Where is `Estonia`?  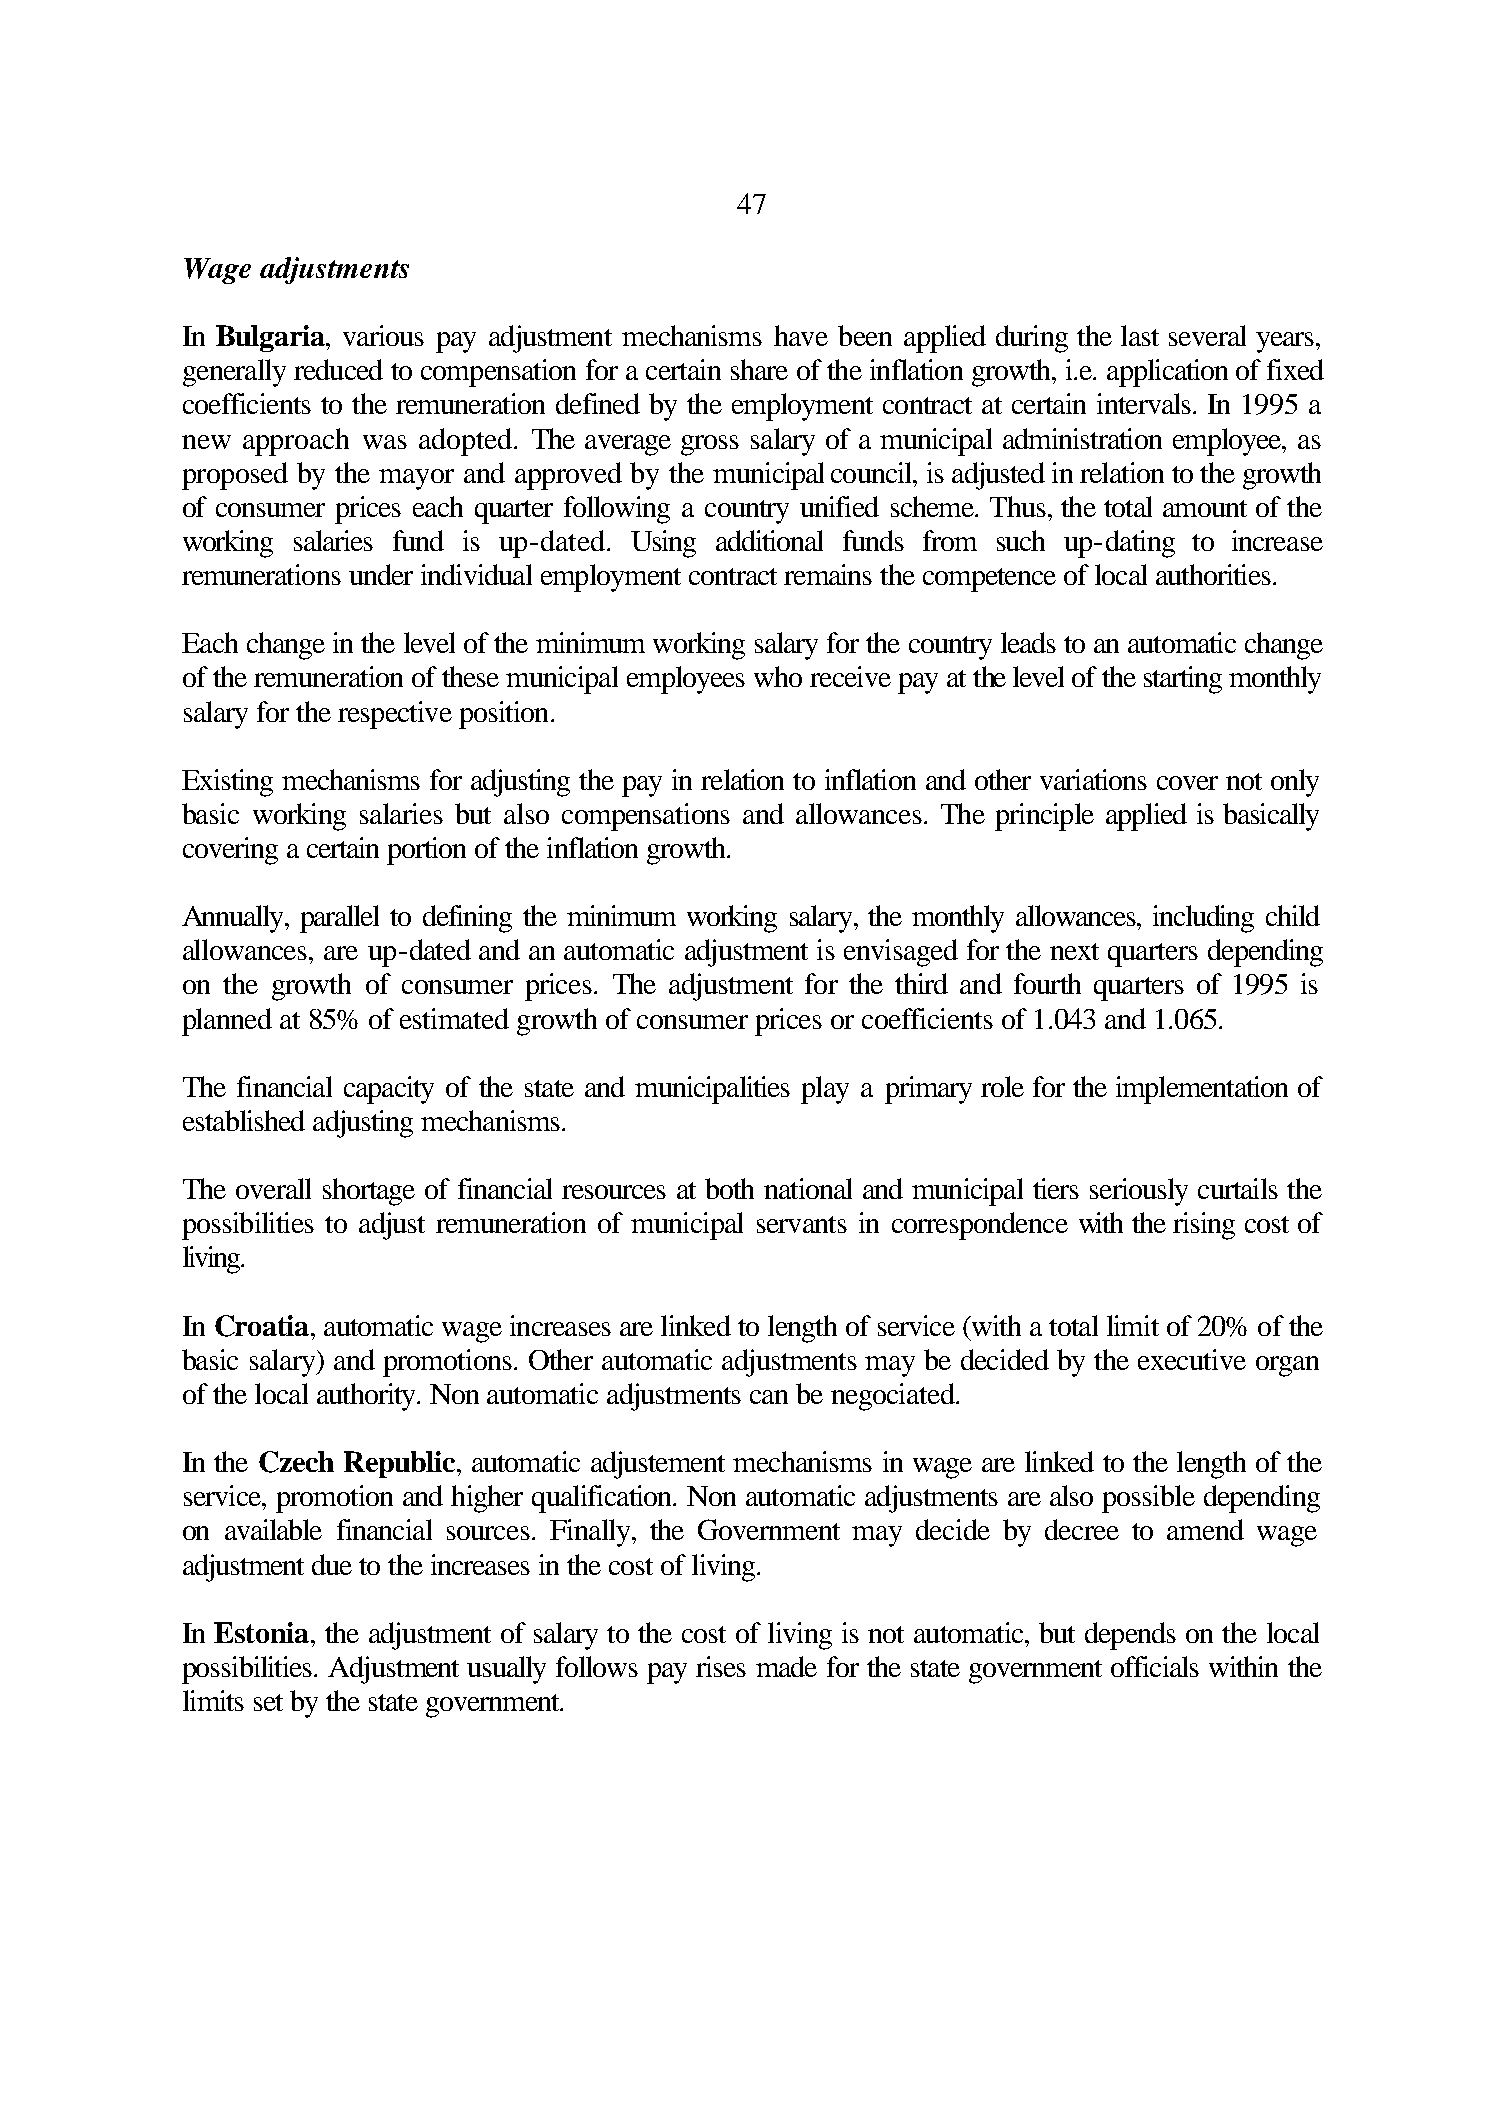
Estonia is located at coordinates (261, 1632).
